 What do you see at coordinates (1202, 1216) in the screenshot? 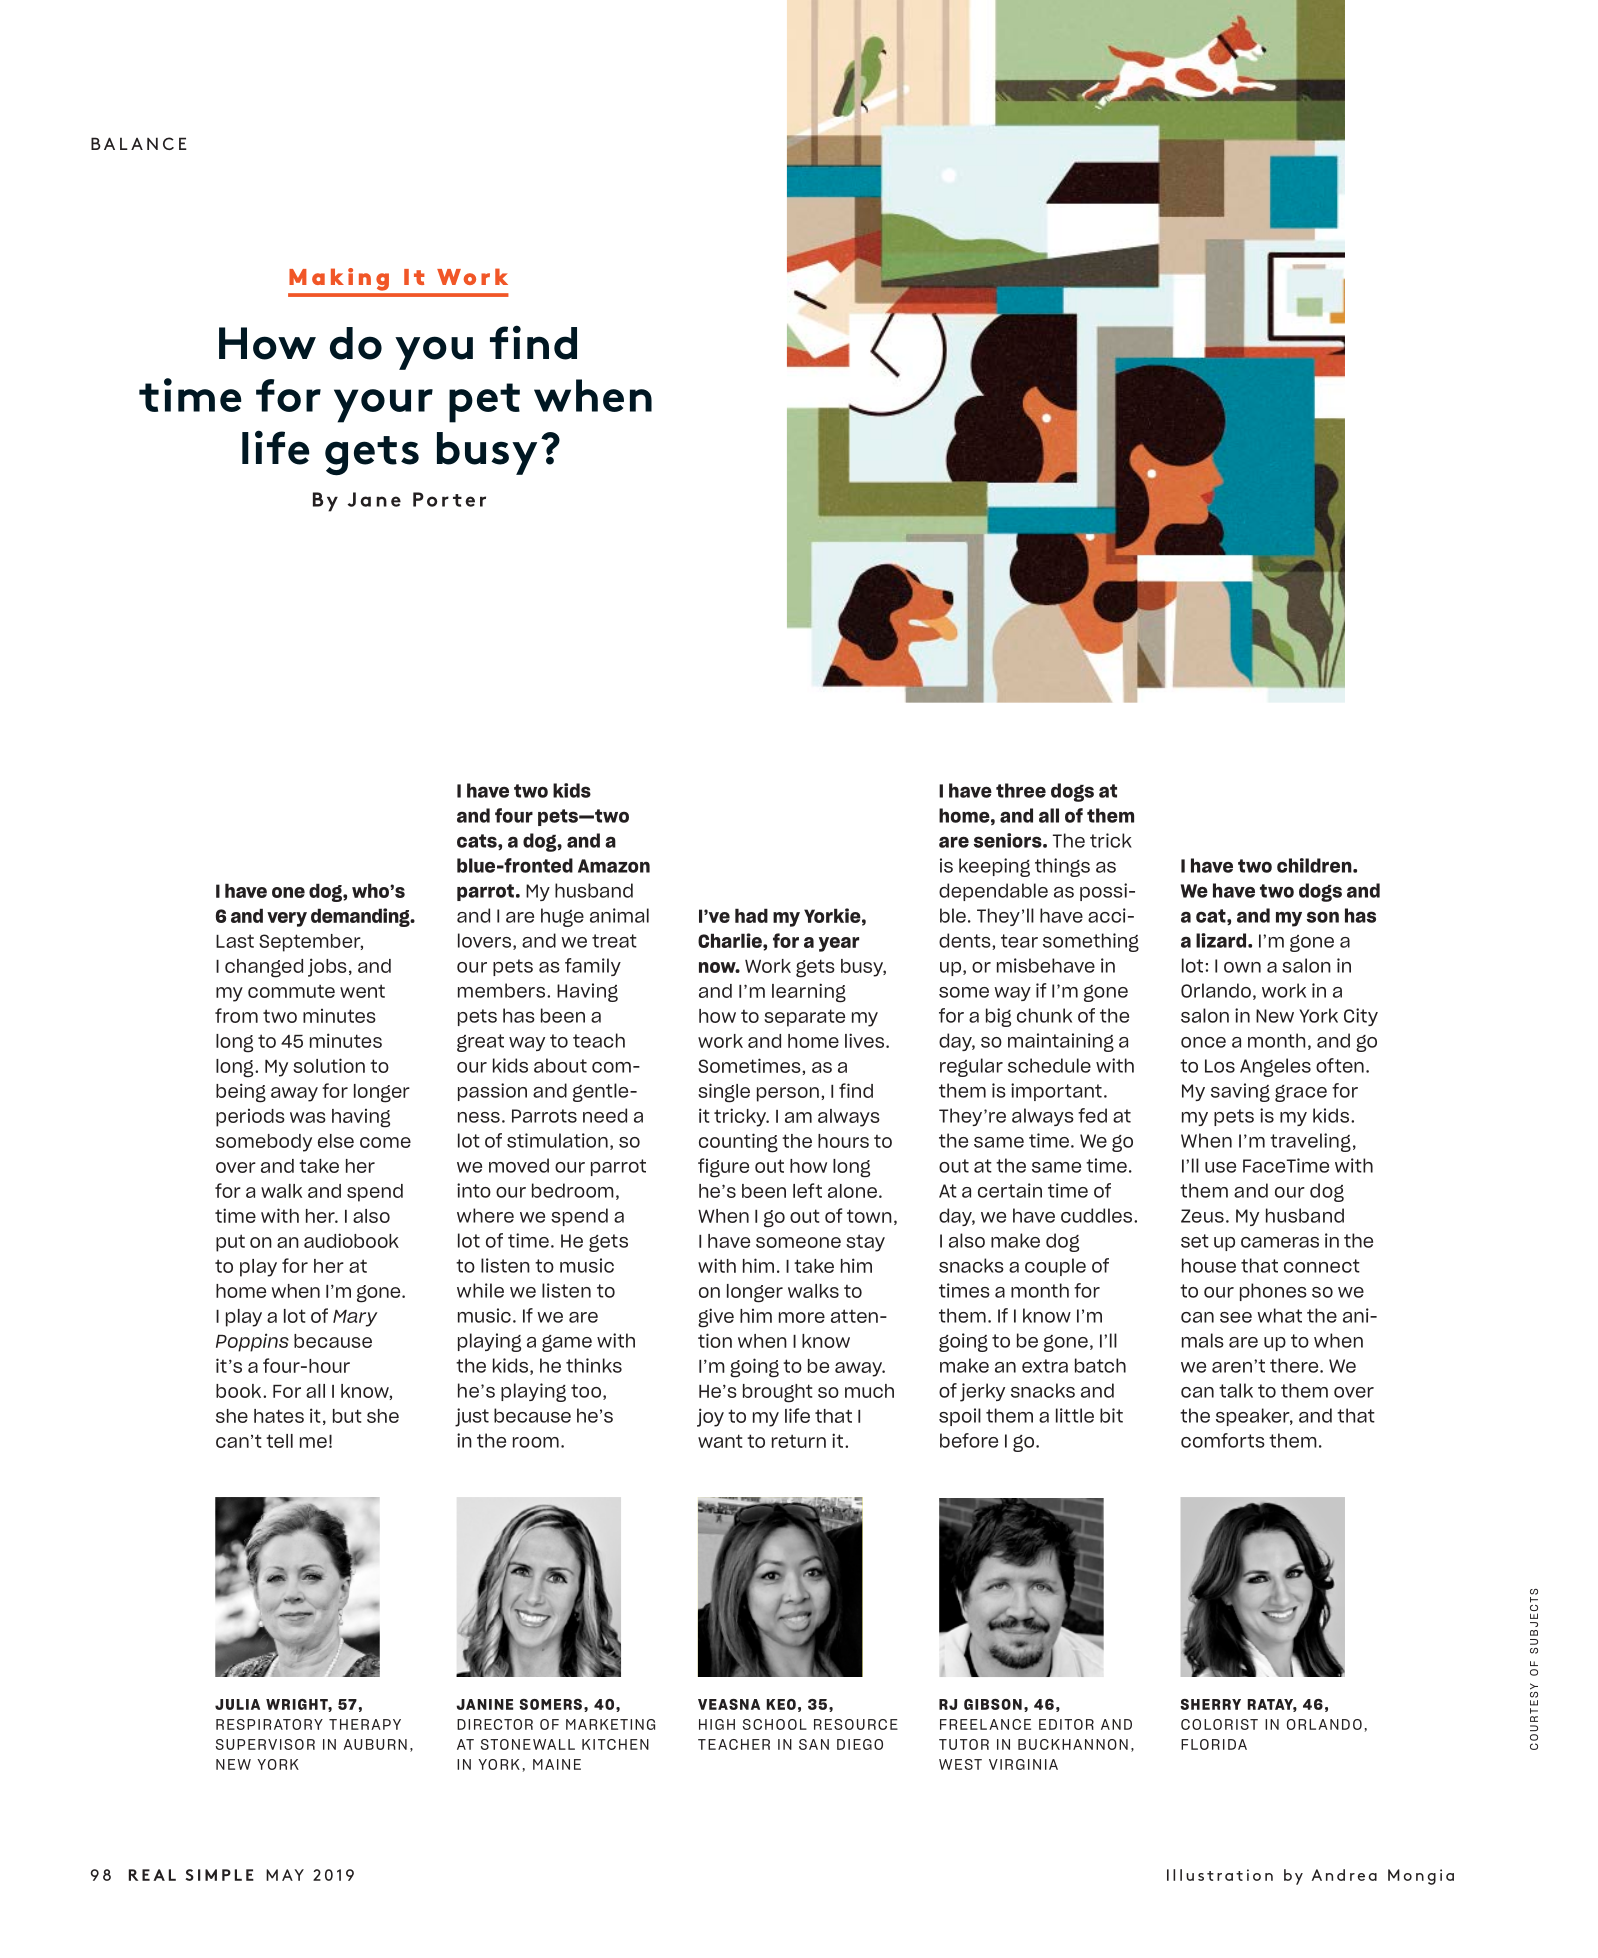
I see `Zeus` at bounding box center [1202, 1216].
